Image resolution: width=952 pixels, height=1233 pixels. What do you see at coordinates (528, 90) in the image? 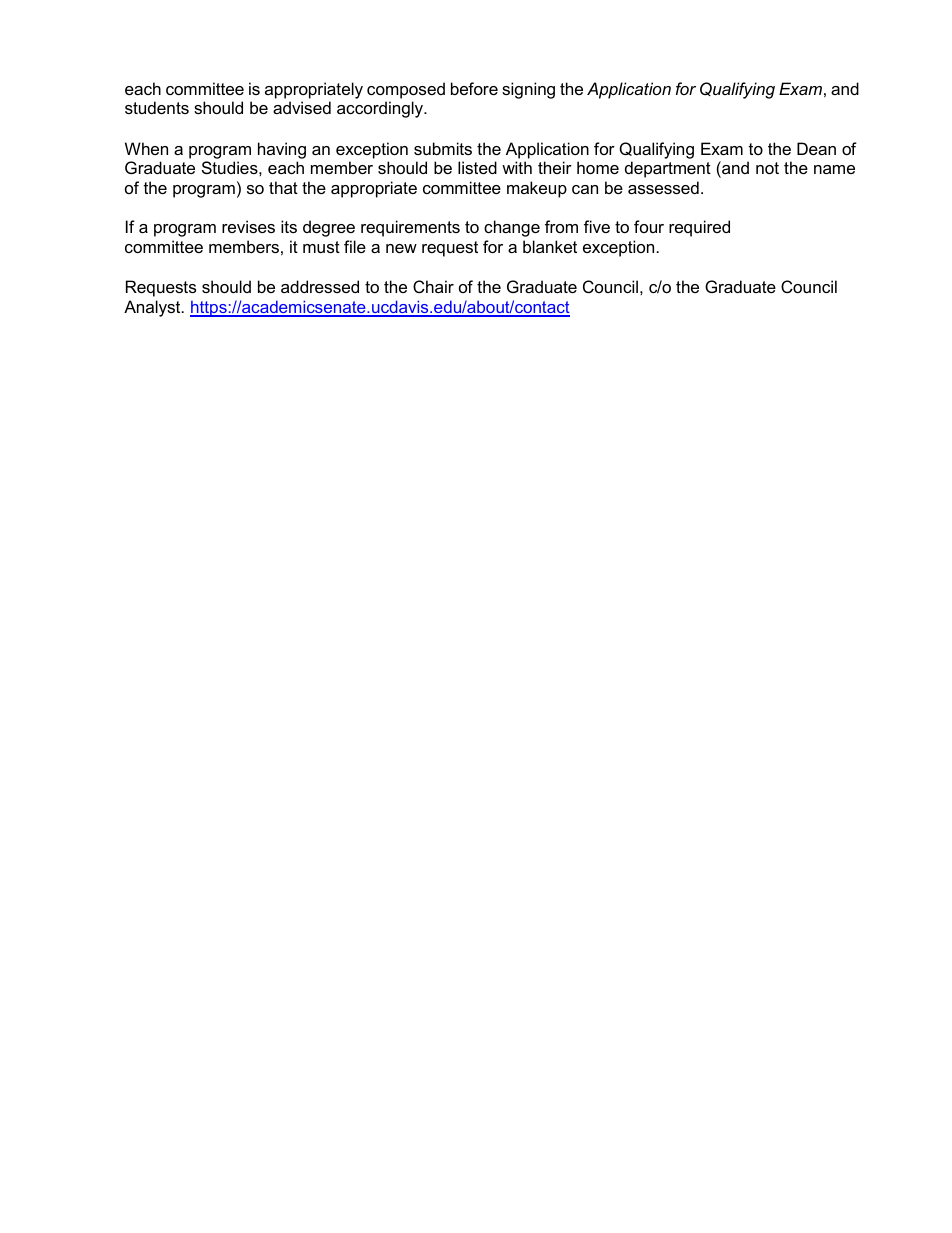
I see `signing` at bounding box center [528, 90].
